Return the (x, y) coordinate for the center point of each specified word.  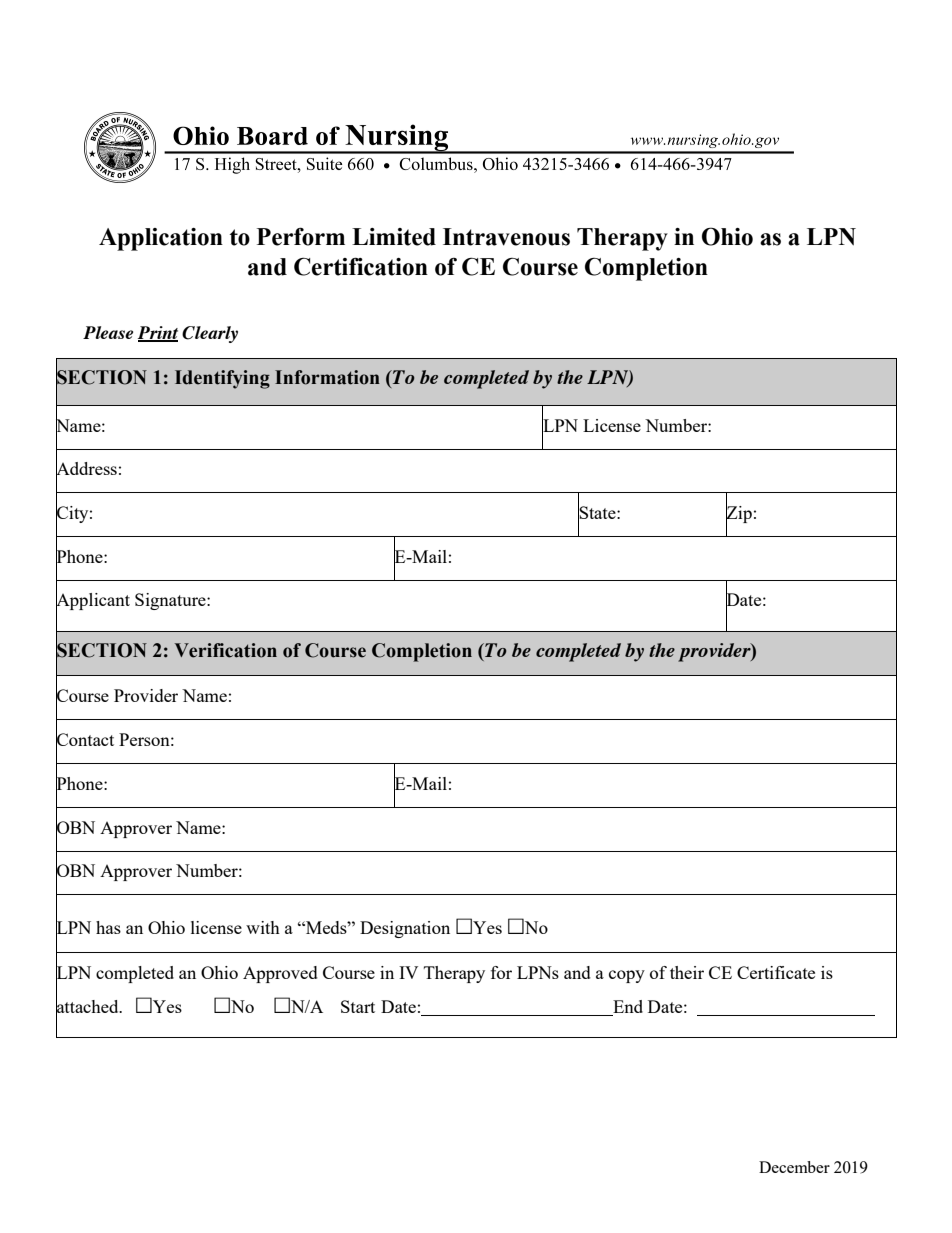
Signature (171, 601)
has (108, 927)
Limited (394, 237)
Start (358, 1006)
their (687, 972)
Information (327, 377)
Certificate (776, 972)
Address (86, 469)
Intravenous (506, 237)
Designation (405, 929)
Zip (739, 514)
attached (88, 1007)
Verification (226, 650)
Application (161, 239)
